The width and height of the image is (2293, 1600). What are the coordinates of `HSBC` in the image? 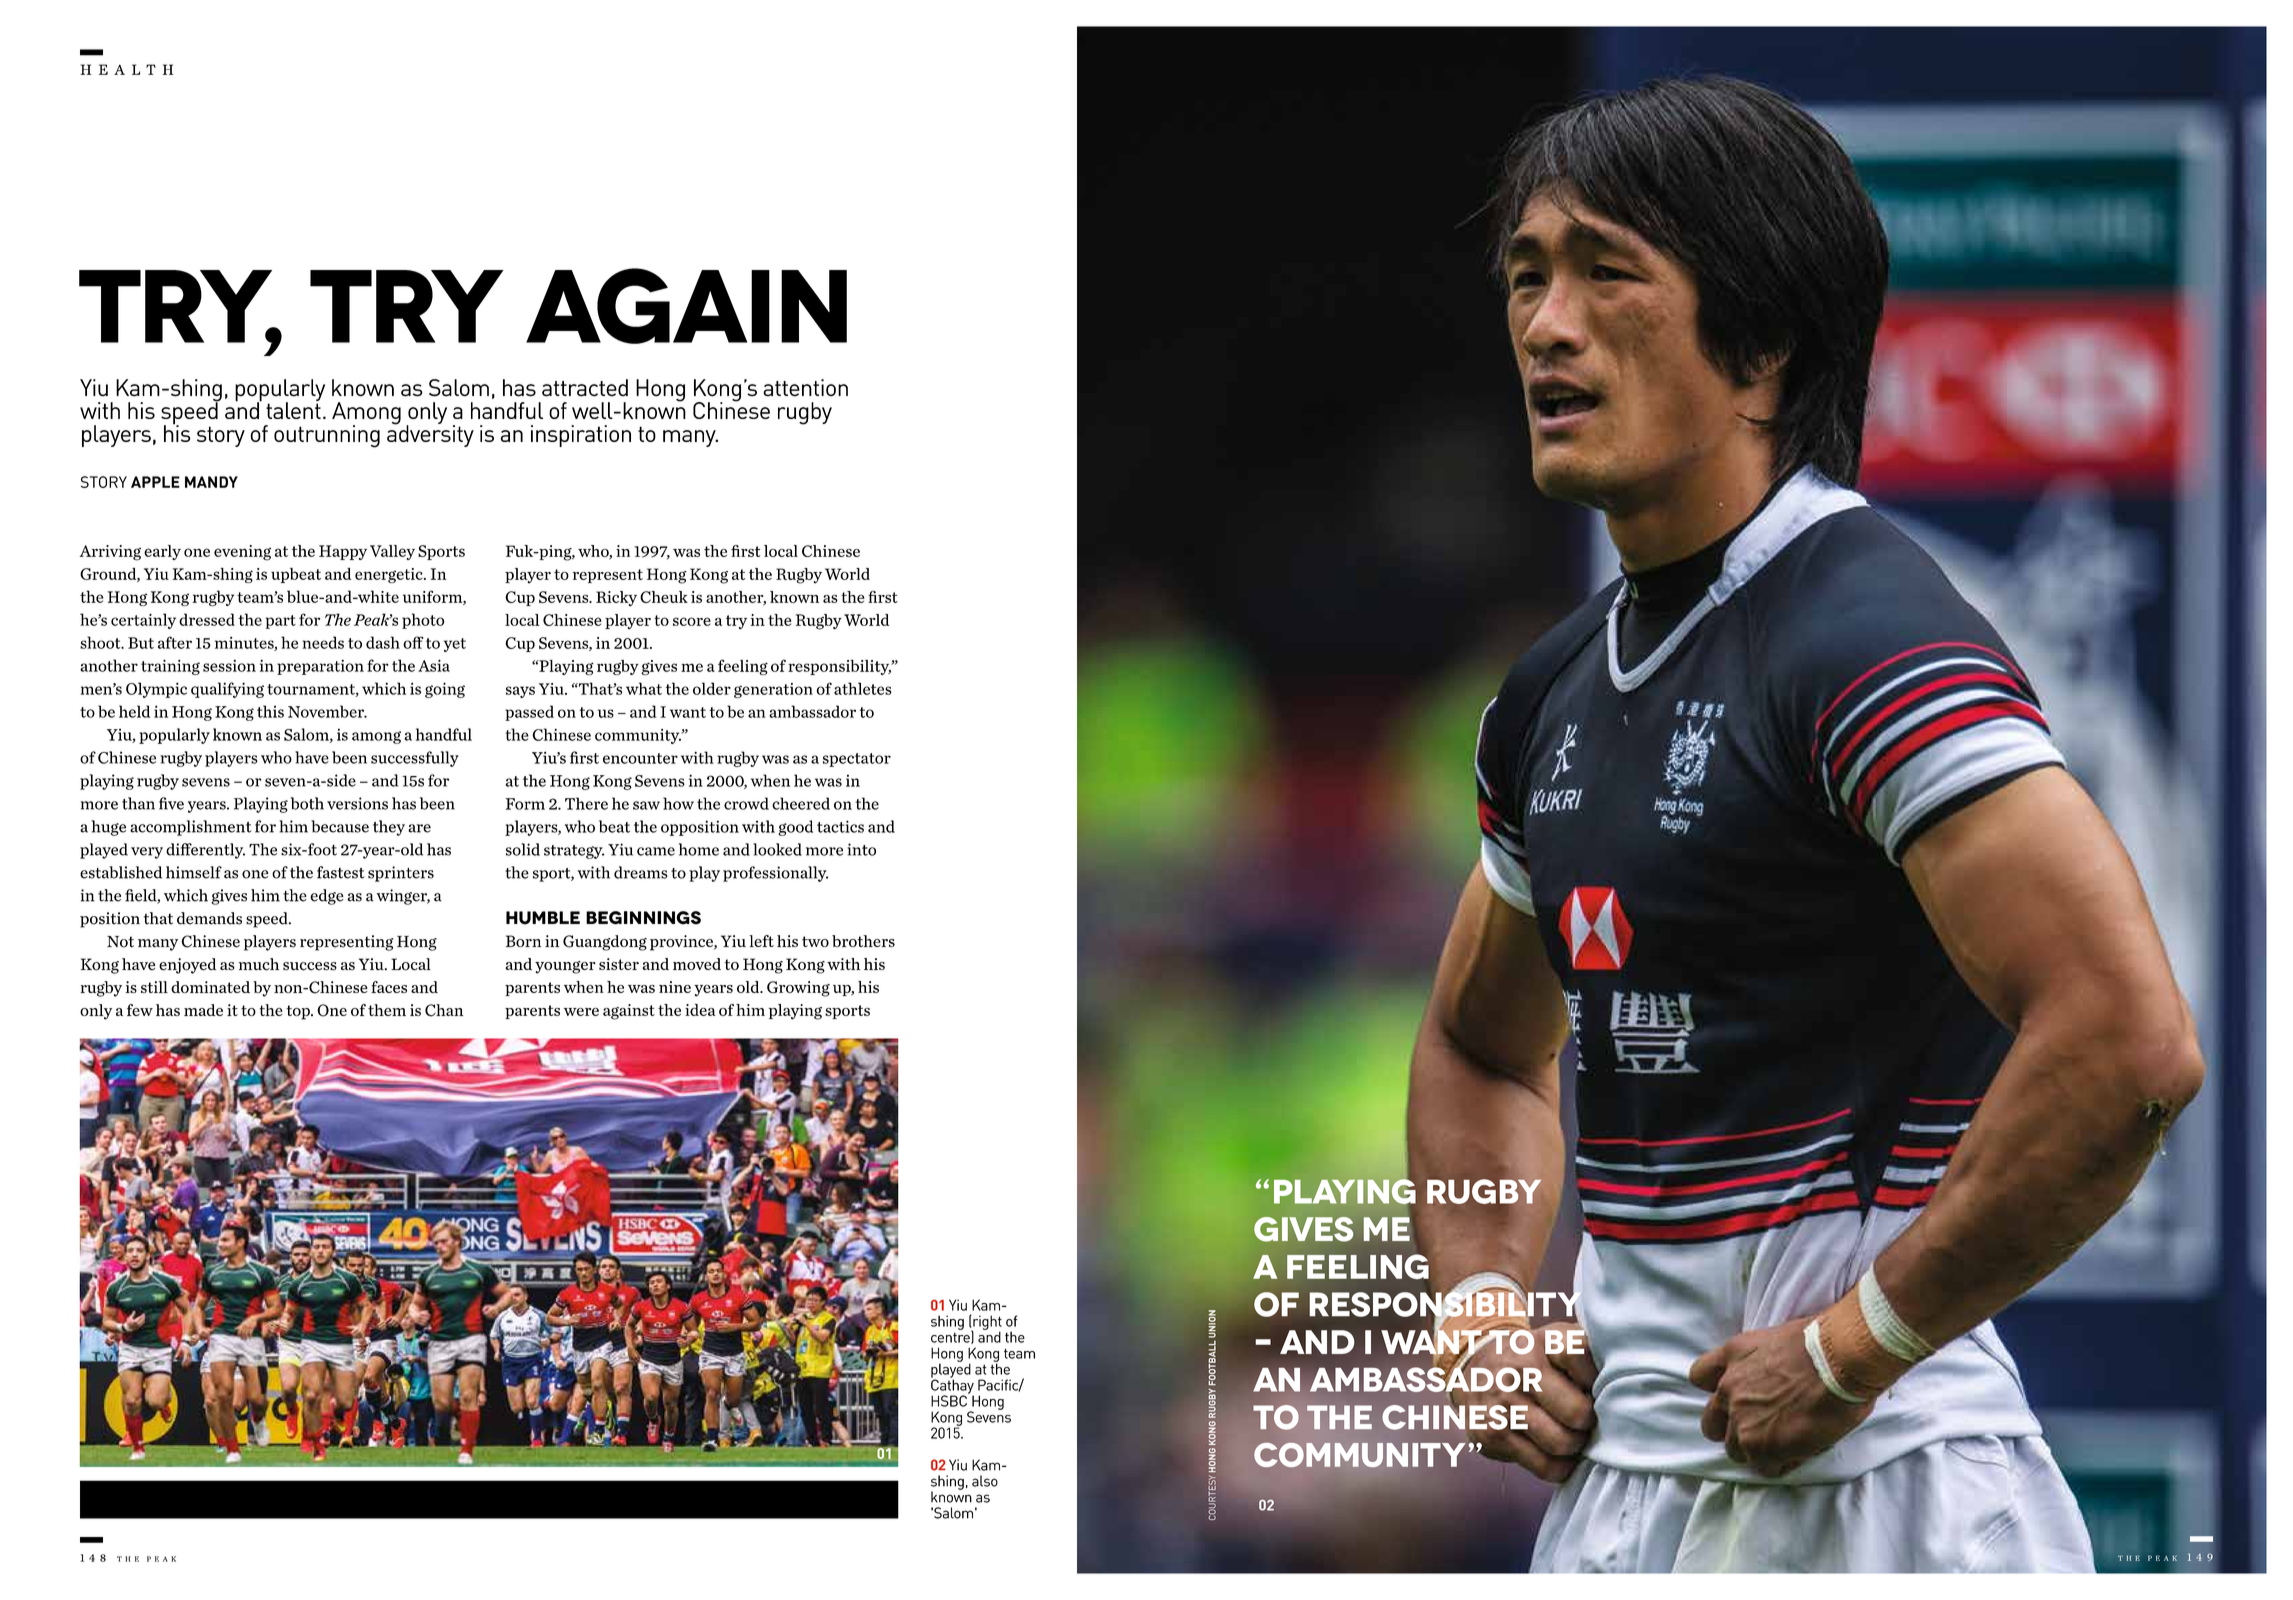 It's located at (950, 1400).
